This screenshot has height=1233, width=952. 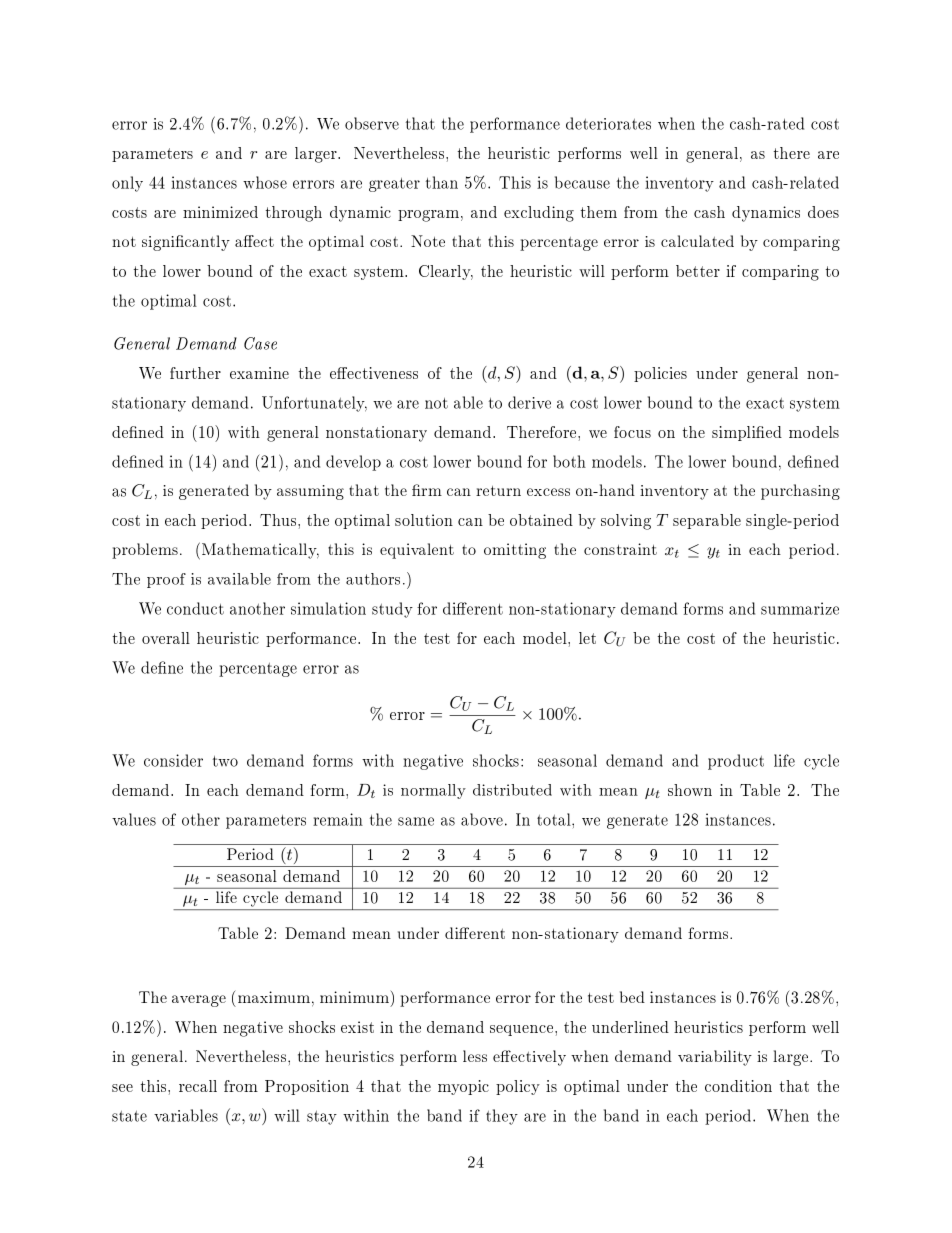 I want to click on condition, so click(x=738, y=1086).
